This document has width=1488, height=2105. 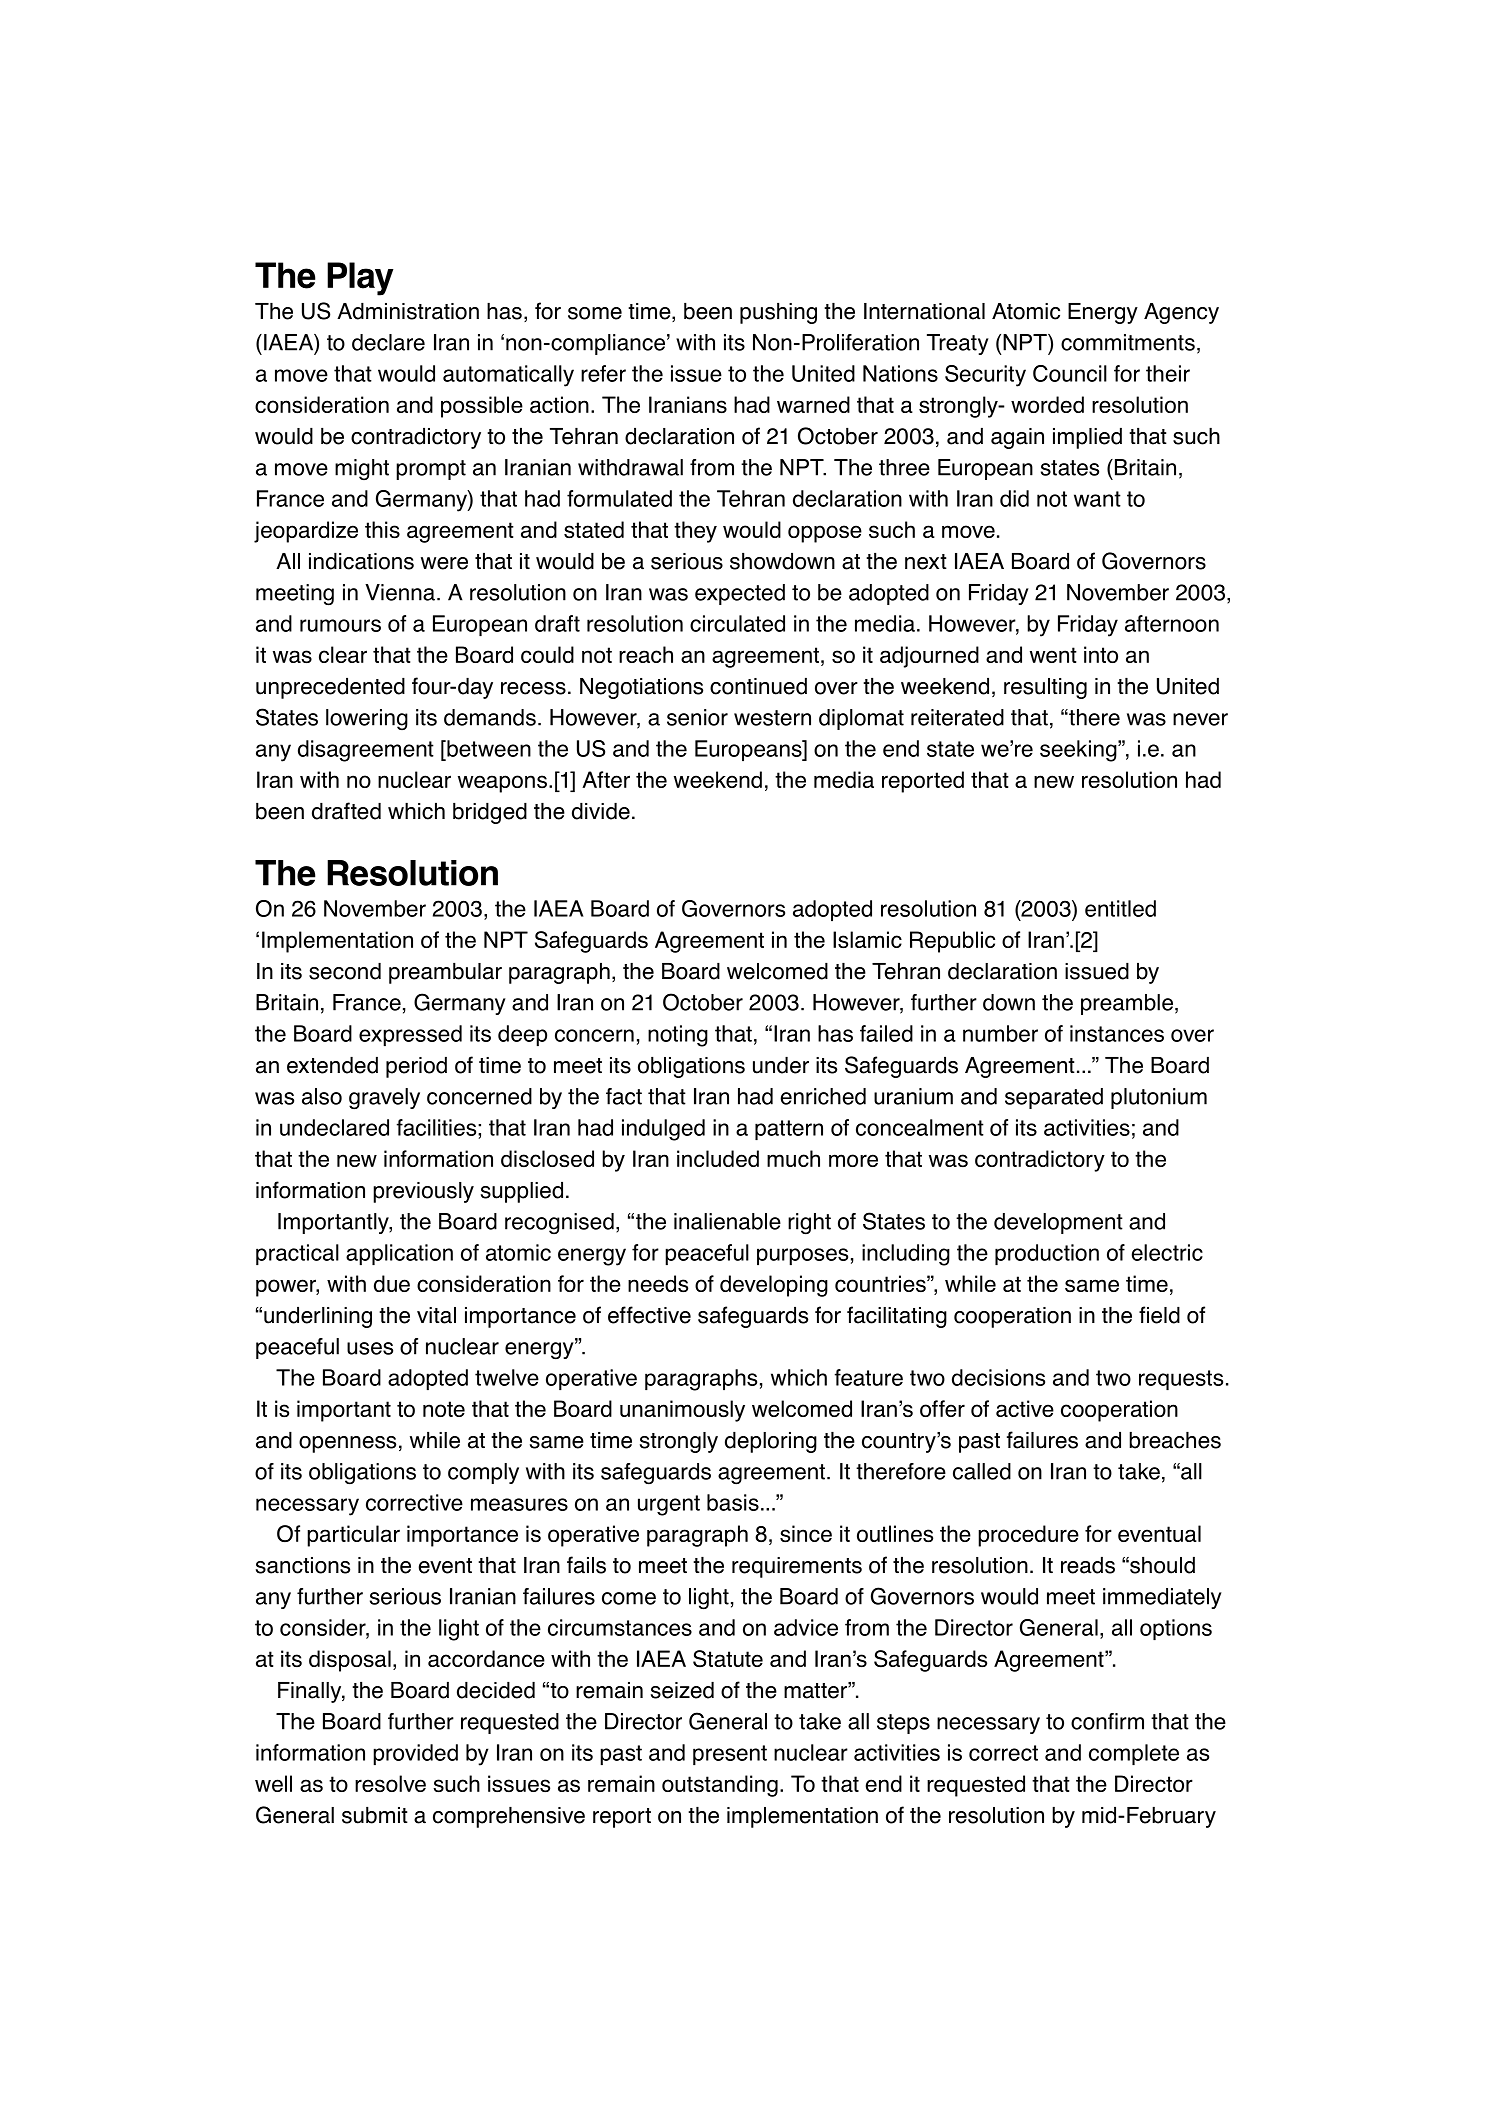 What do you see at coordinates (1128, 342) in the document?
I see `commitments` at bounding box center [1128, 342].
